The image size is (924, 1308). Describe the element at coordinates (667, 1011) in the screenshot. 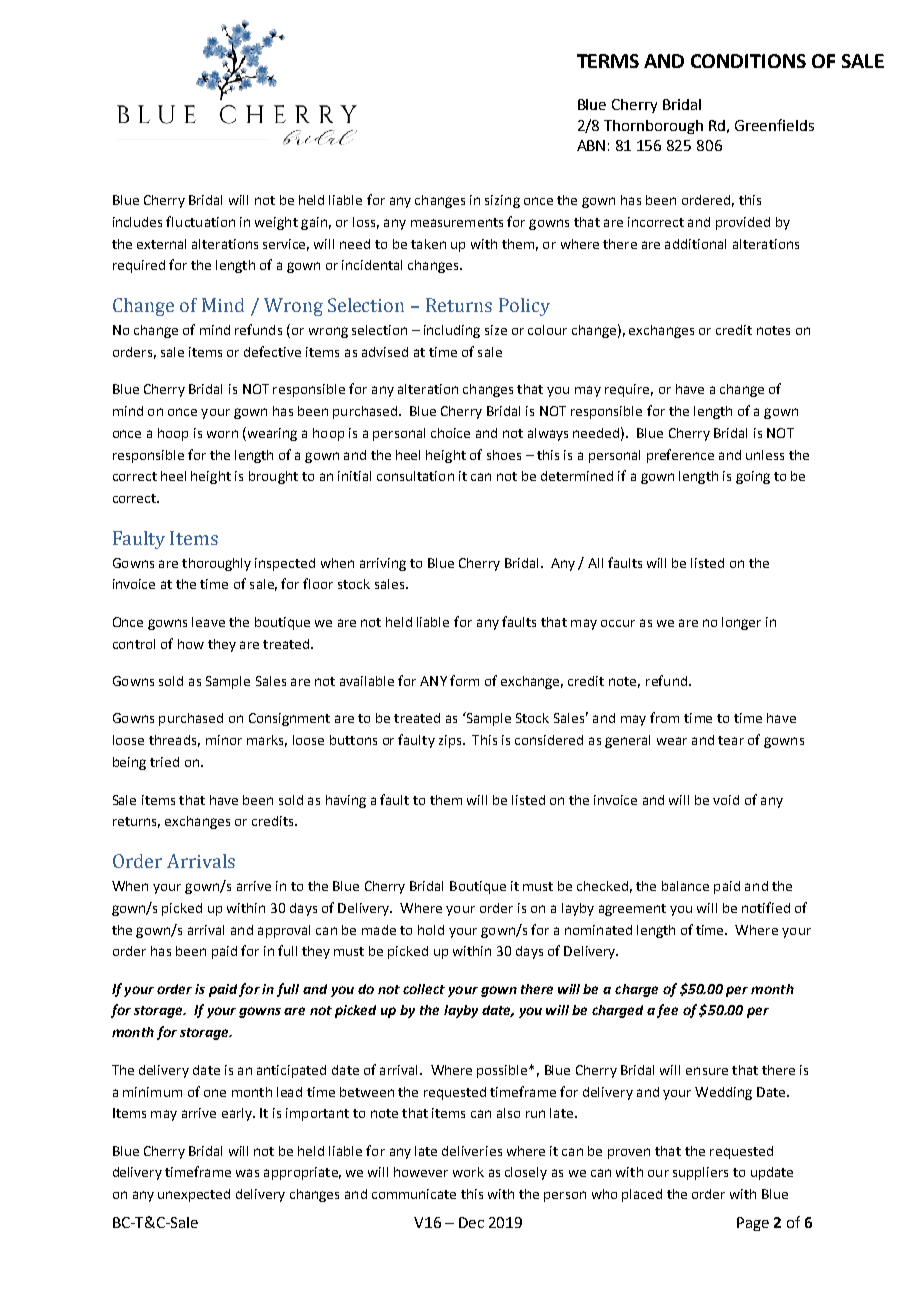

I see `fee` at that location.
